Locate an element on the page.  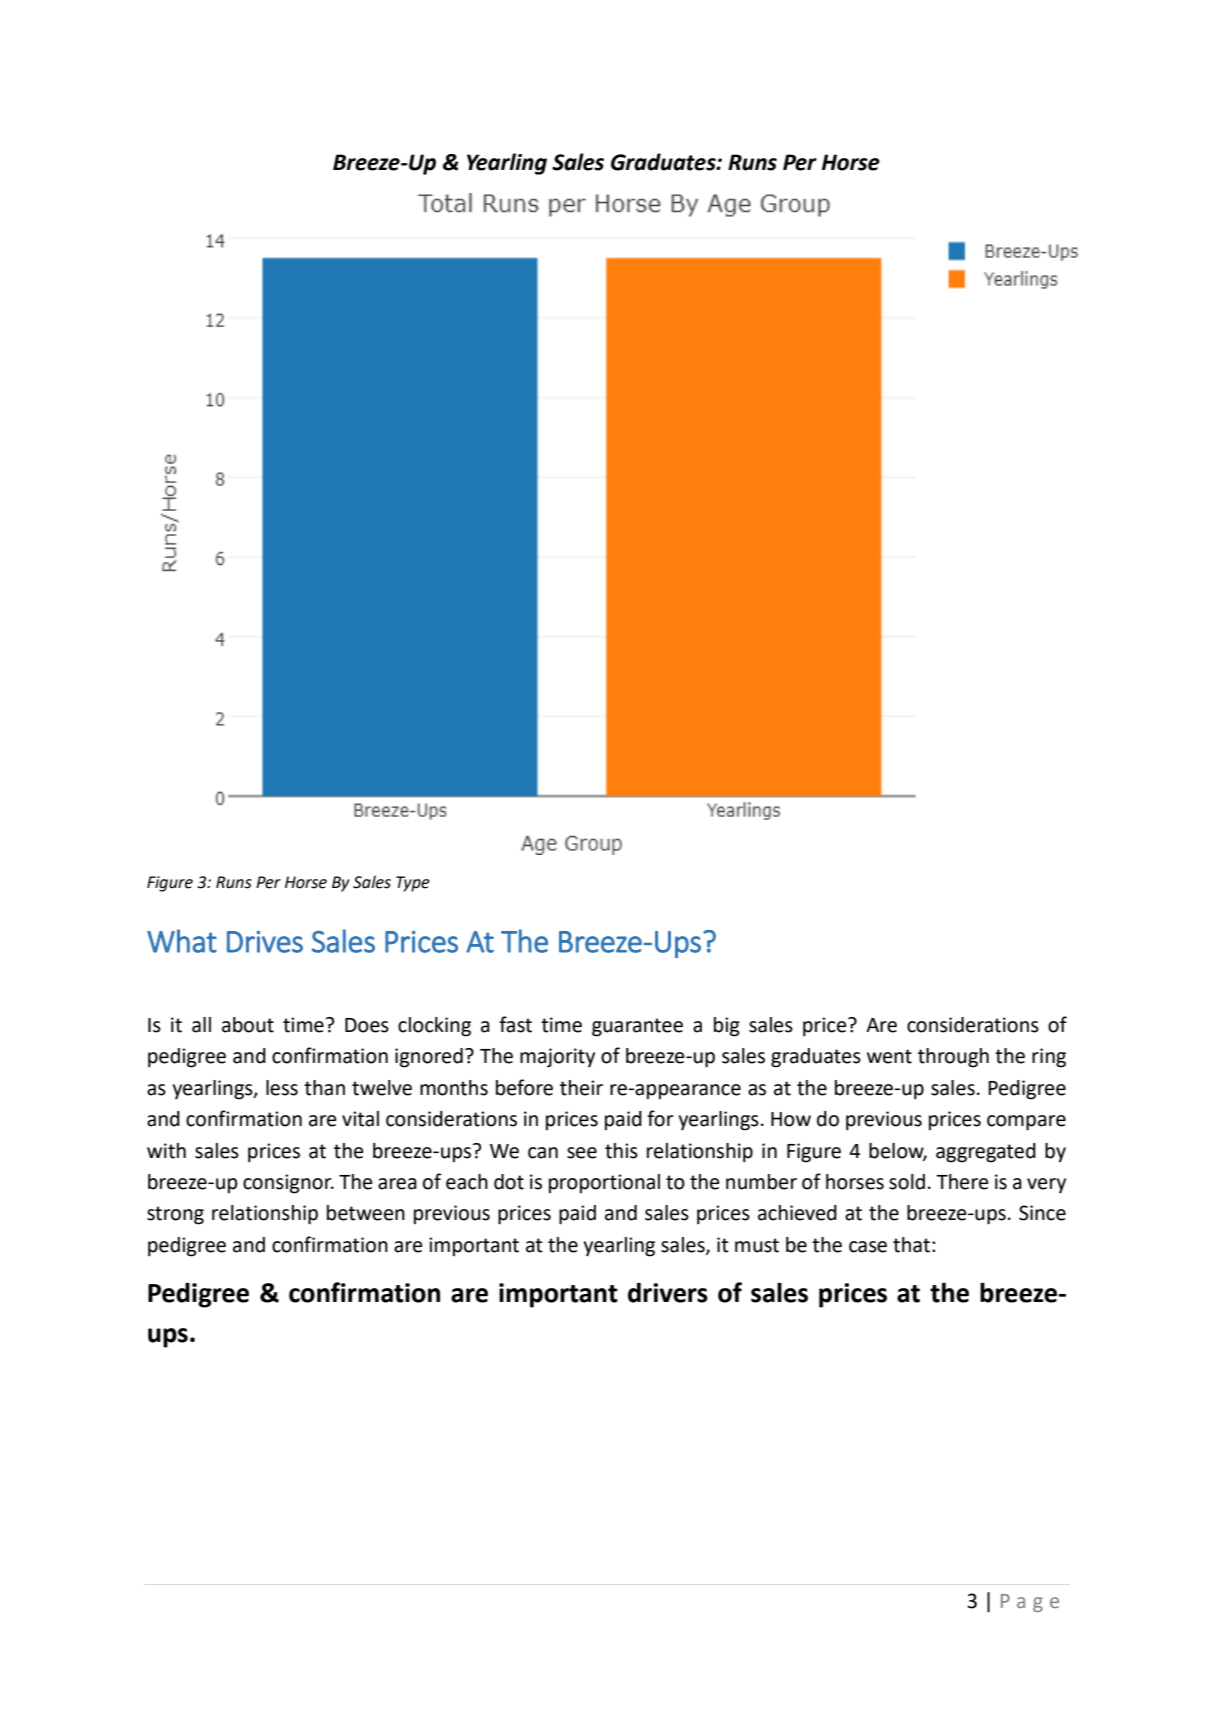
Drives is located at coordinates (265, 942).
